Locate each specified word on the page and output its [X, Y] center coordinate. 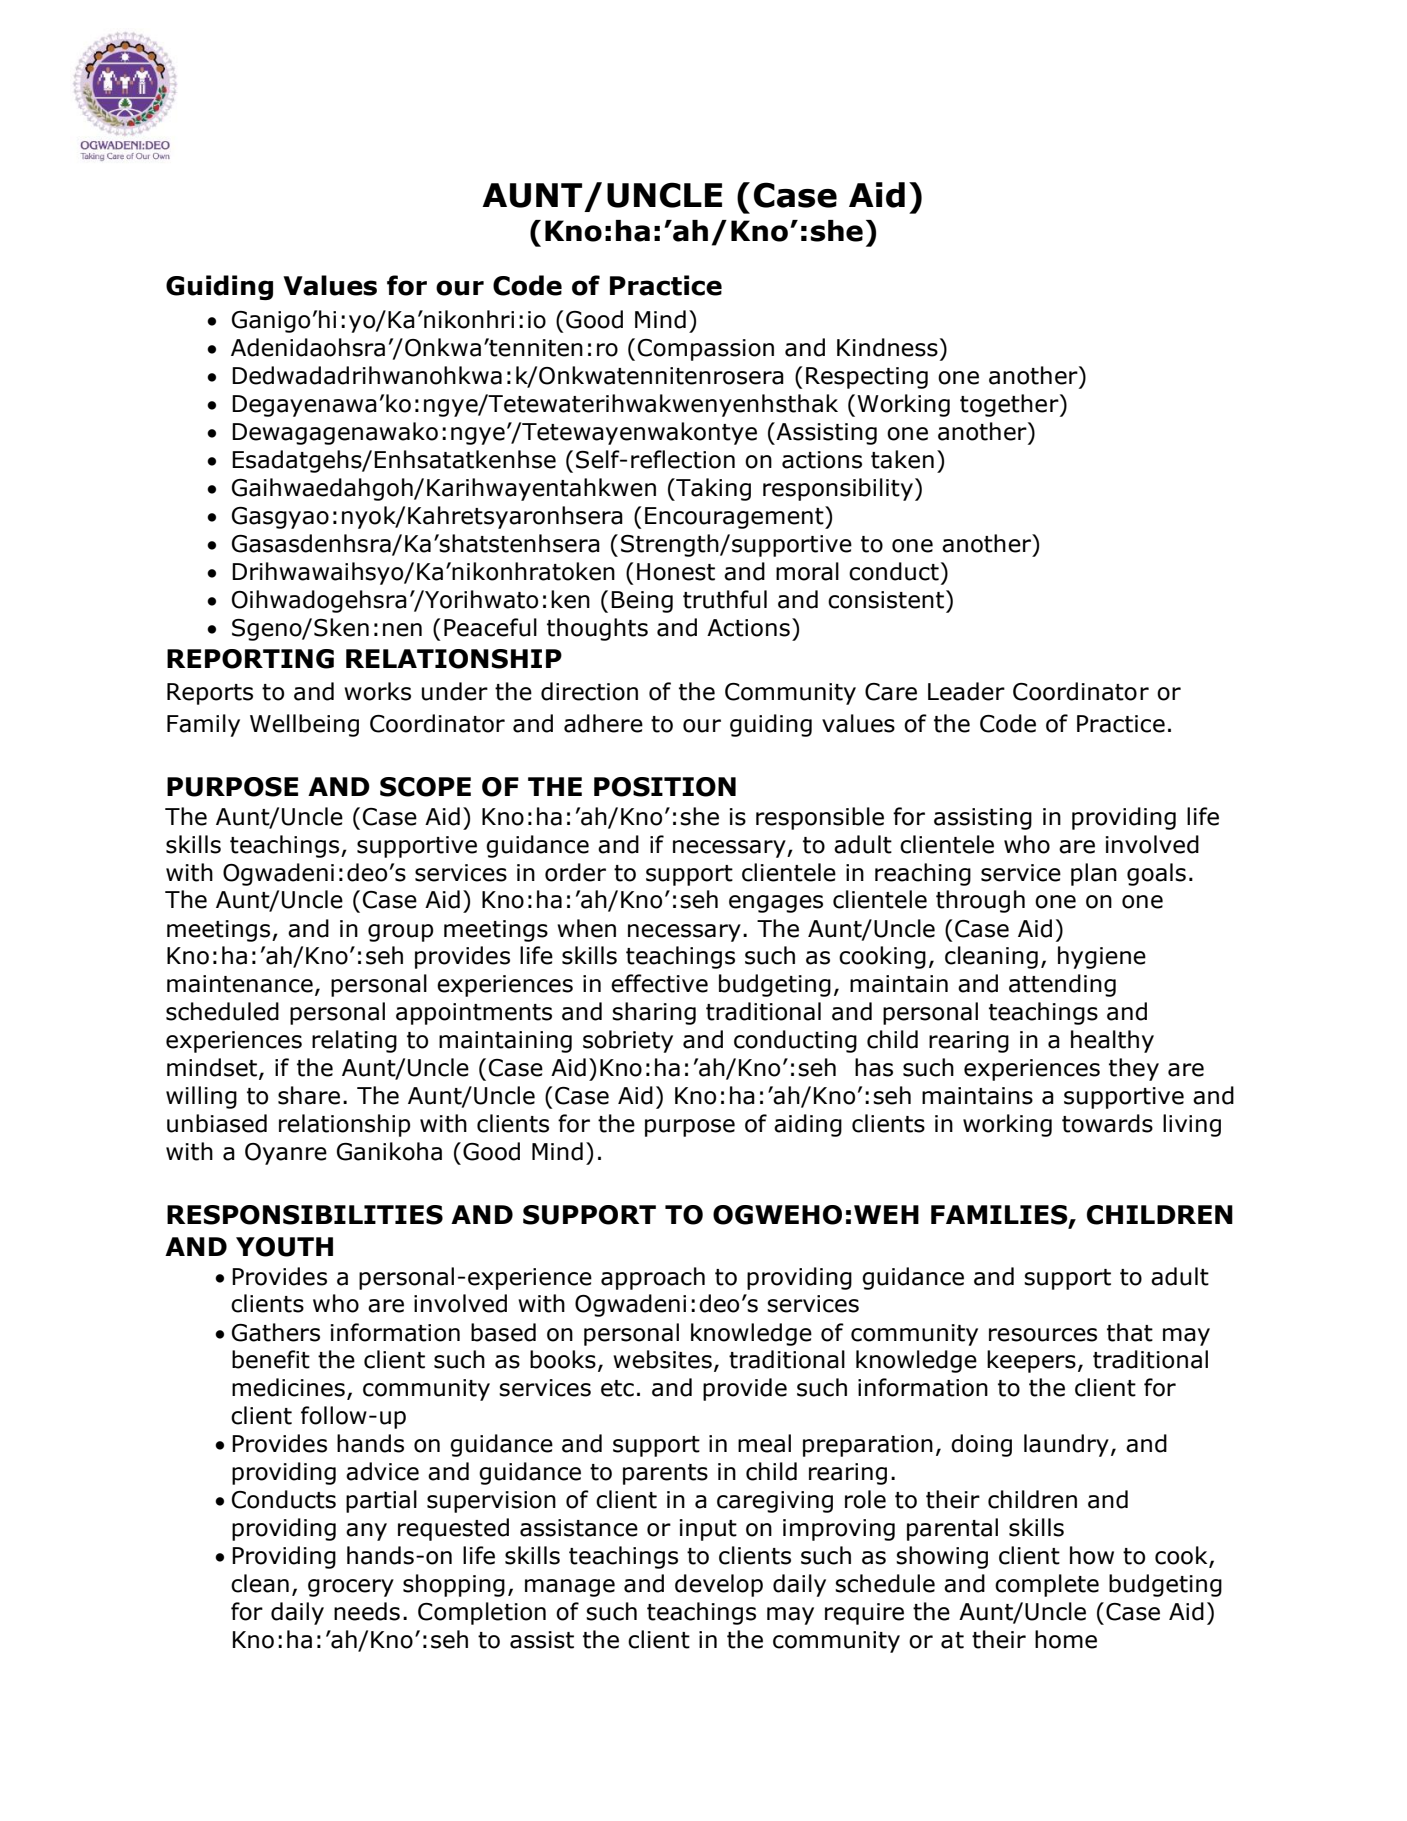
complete [1047, 1585]
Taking [712, 489]
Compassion [706, 350]
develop [719, 1585]
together [1010, 405]
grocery [351, 1588]
